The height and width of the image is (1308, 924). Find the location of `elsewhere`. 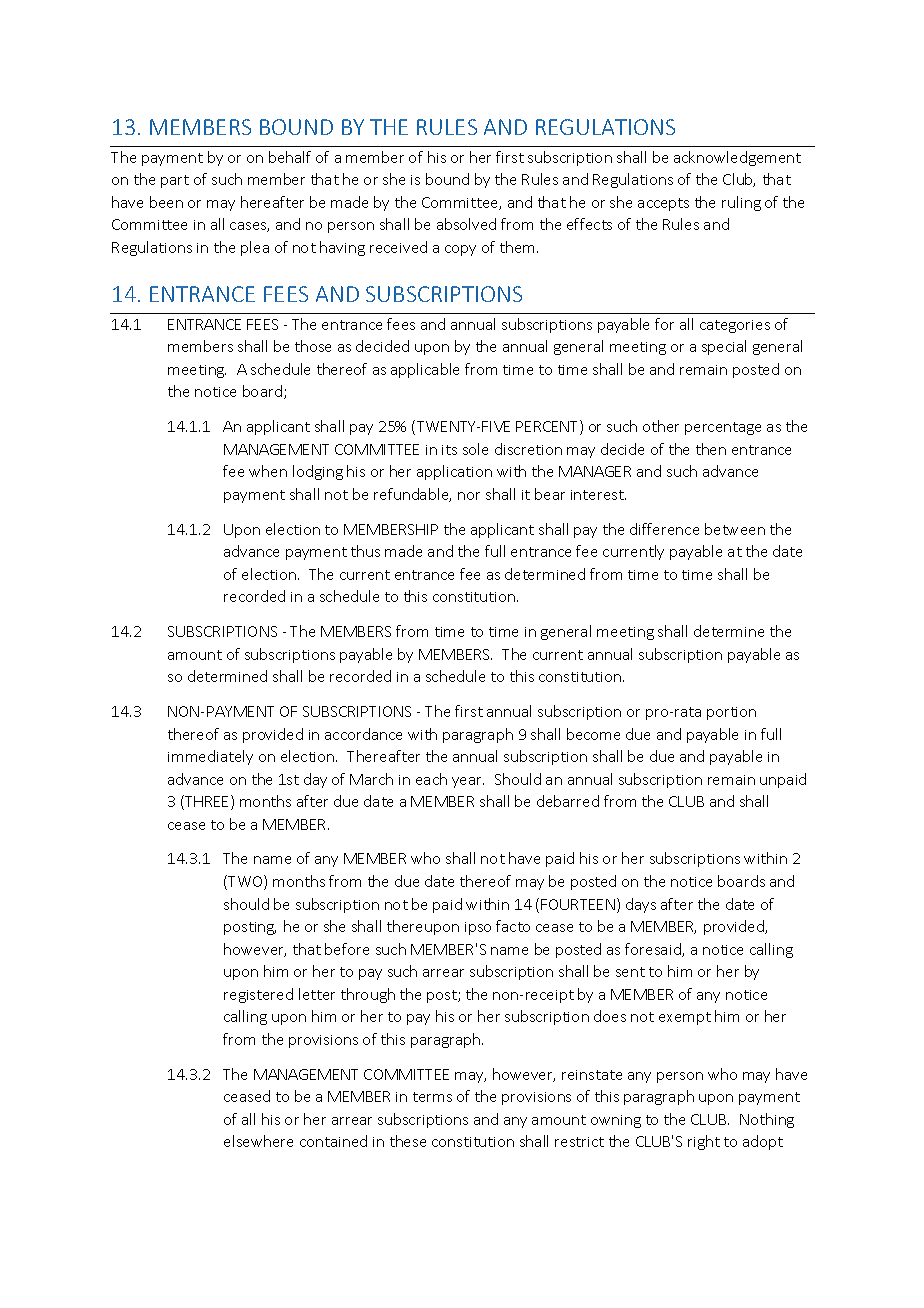

elsewhere is located at coordinates (258, 1141).
